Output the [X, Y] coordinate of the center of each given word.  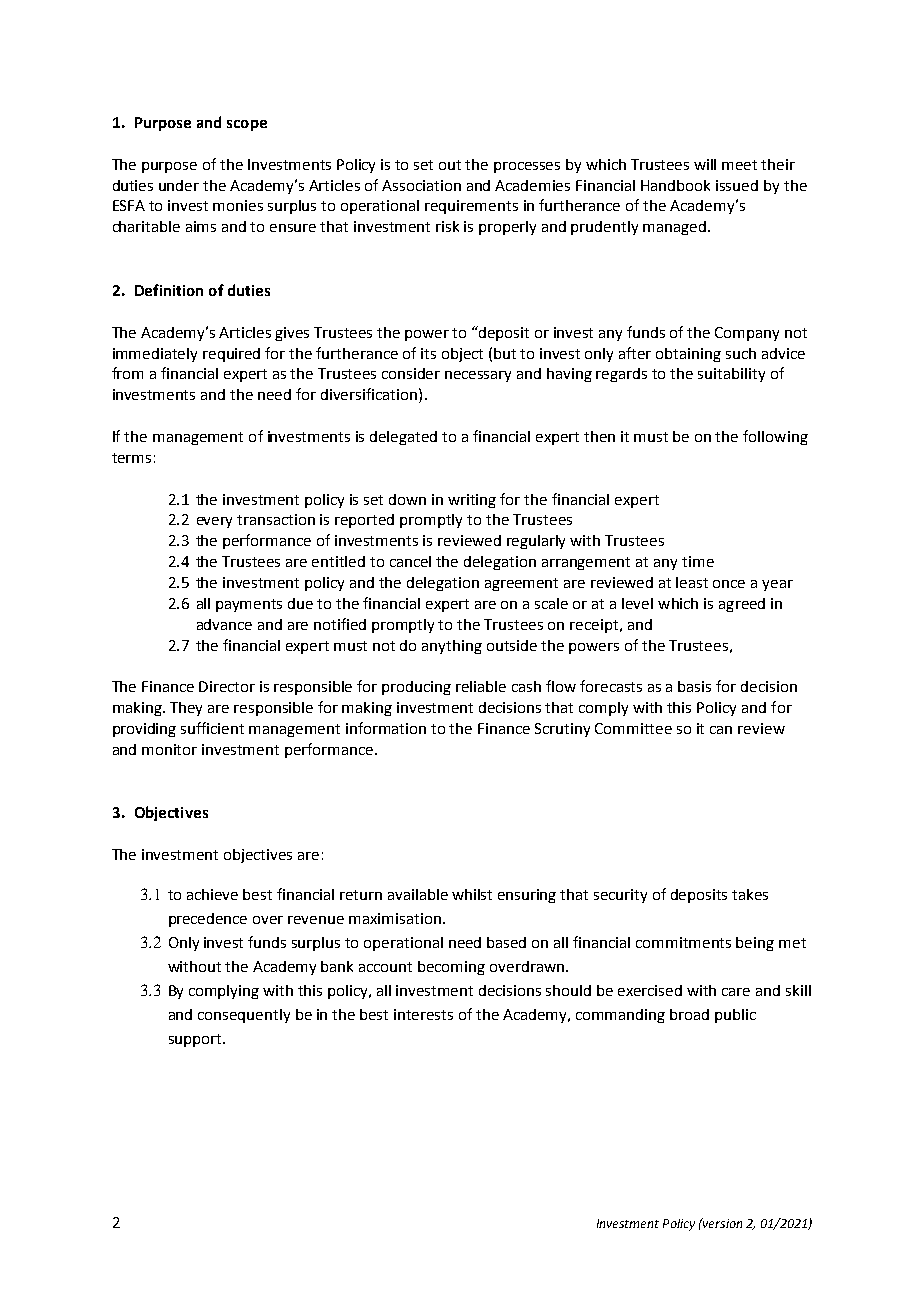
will [705, 164]
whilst [472, 894]
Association [421, 185]
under [179, 185]
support [196, 1040]
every [214, 522]
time [698, 561]
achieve [212, 894]
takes [750, 894]
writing [472, 501]
